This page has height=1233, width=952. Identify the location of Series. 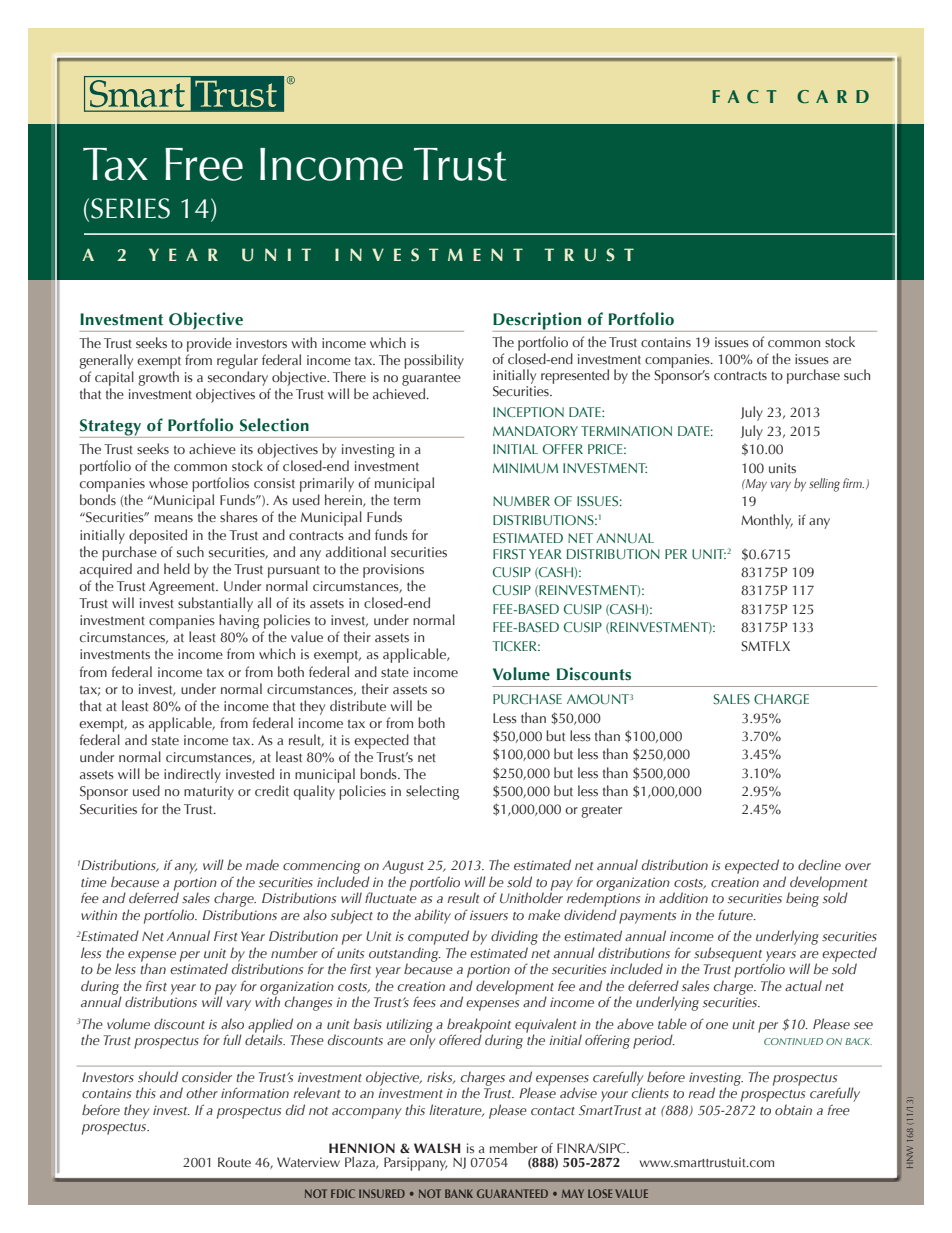
(130, 208).
